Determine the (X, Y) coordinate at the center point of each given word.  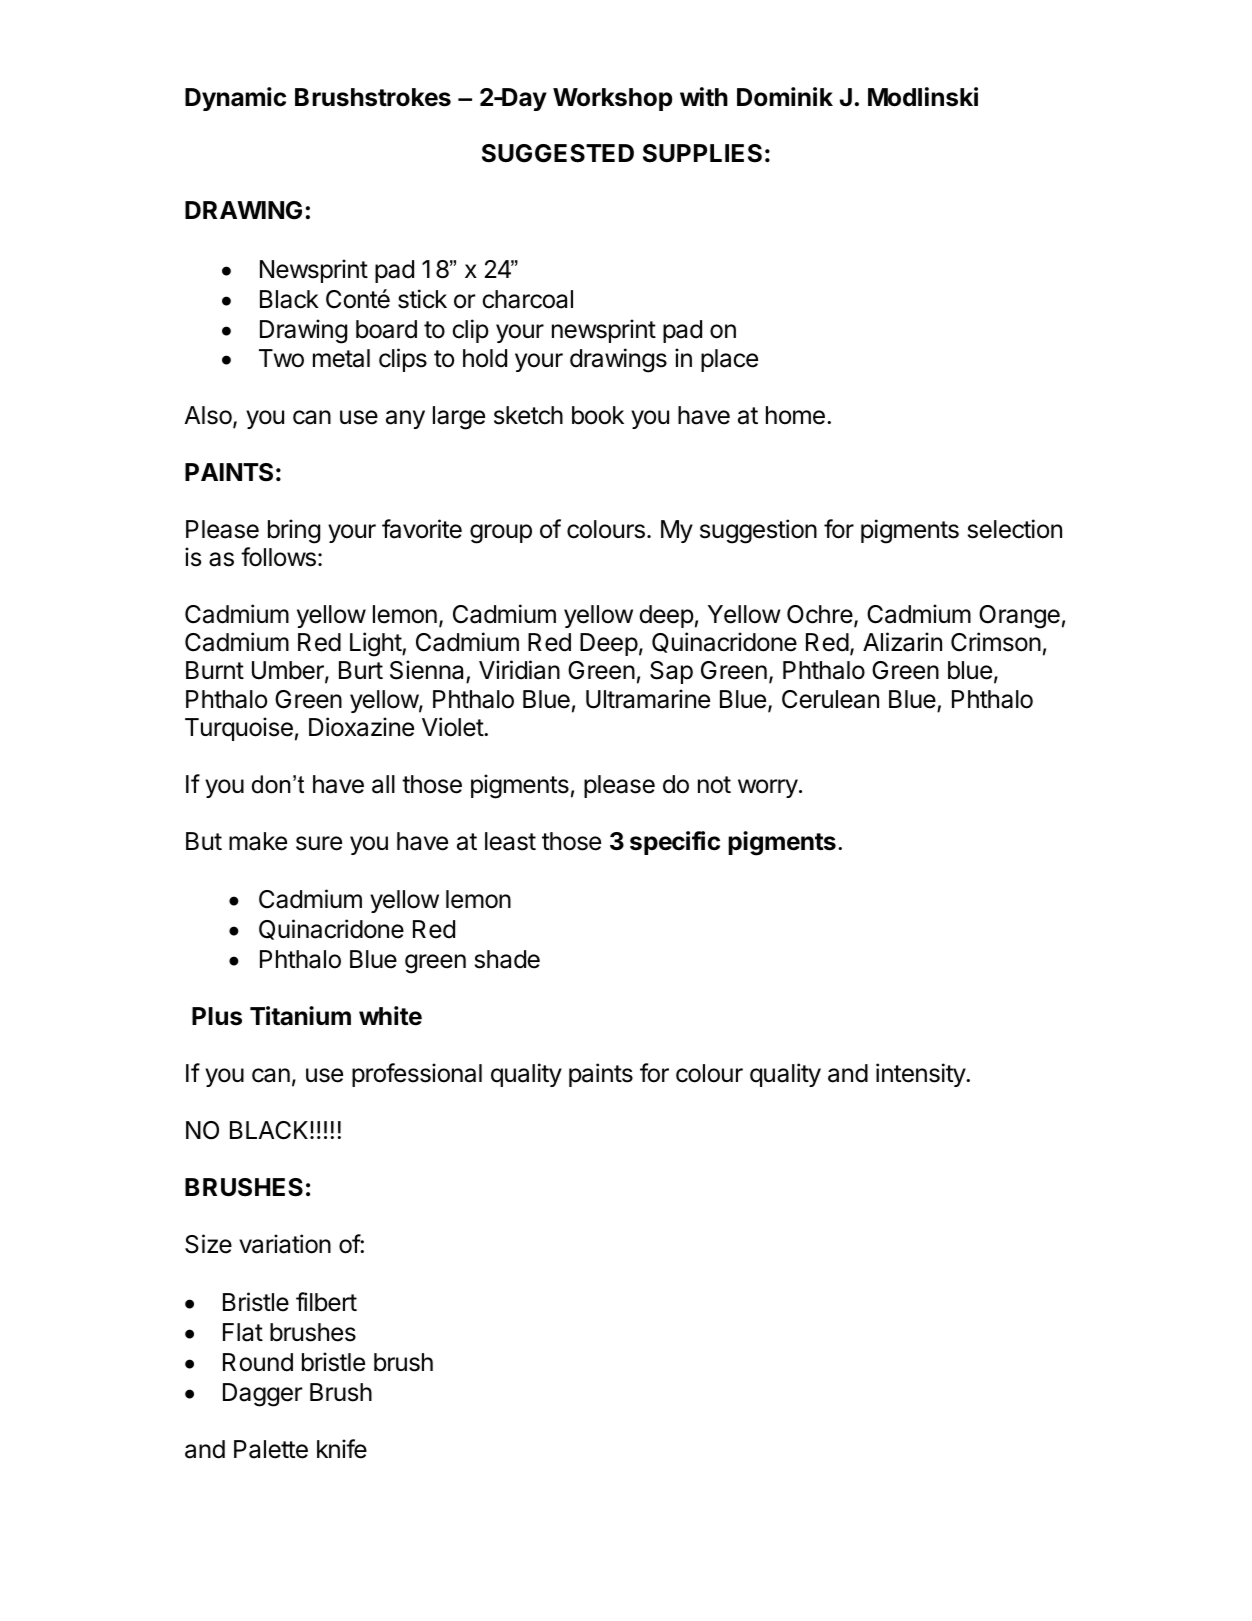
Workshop (613, 99)
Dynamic (235, 99)
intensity (921, 1075)
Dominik (785, 97)
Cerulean (830, 699)
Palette (271, 1449)
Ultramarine (648, 699)
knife (342, 1449)
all (383, 784)
